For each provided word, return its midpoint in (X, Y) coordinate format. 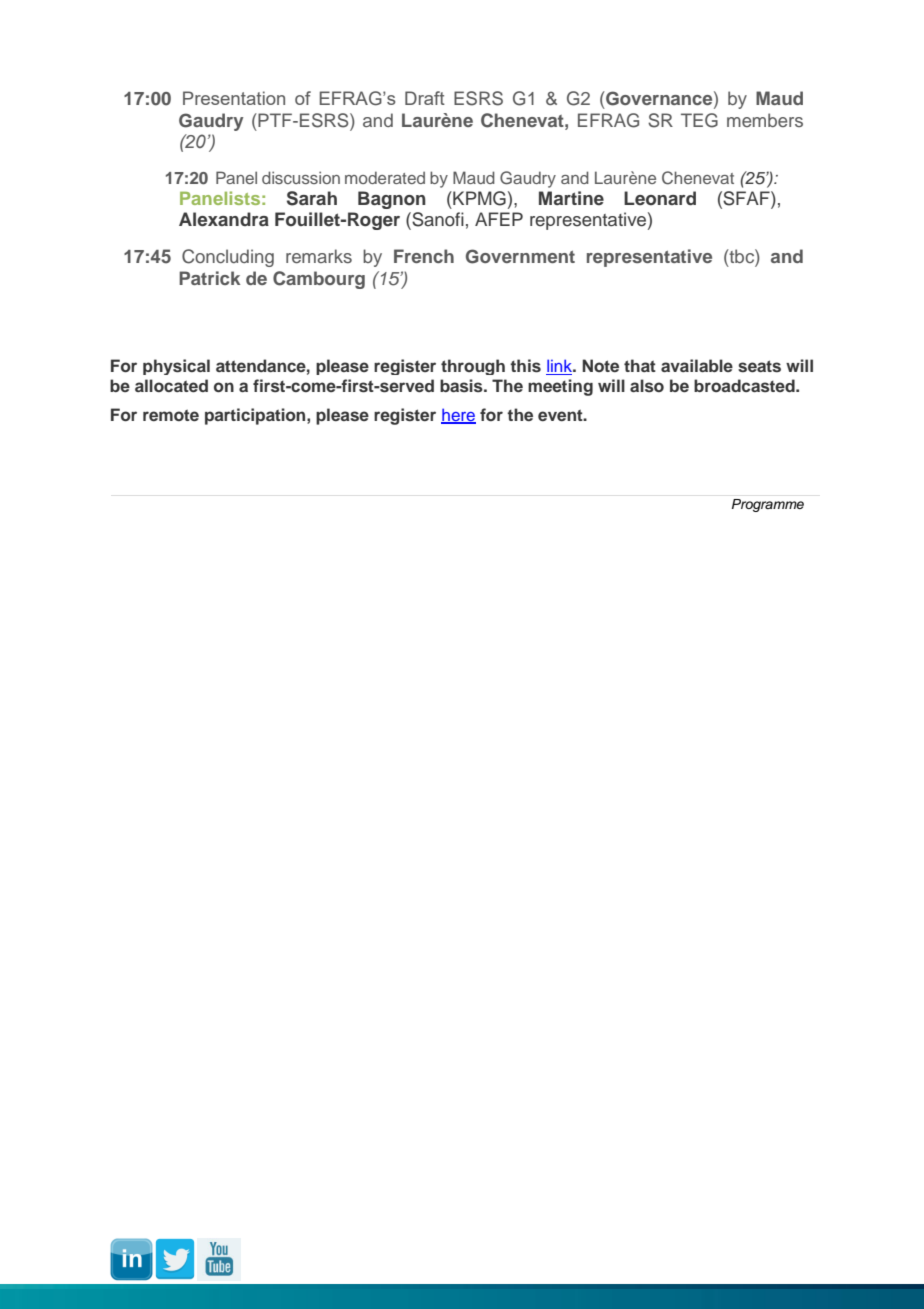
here (458, 416)
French (424, 256)
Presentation (234, 98)
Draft (425, 98)
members (765, 120)
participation (256, 416)
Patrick (209, 278)
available (697, 365)
